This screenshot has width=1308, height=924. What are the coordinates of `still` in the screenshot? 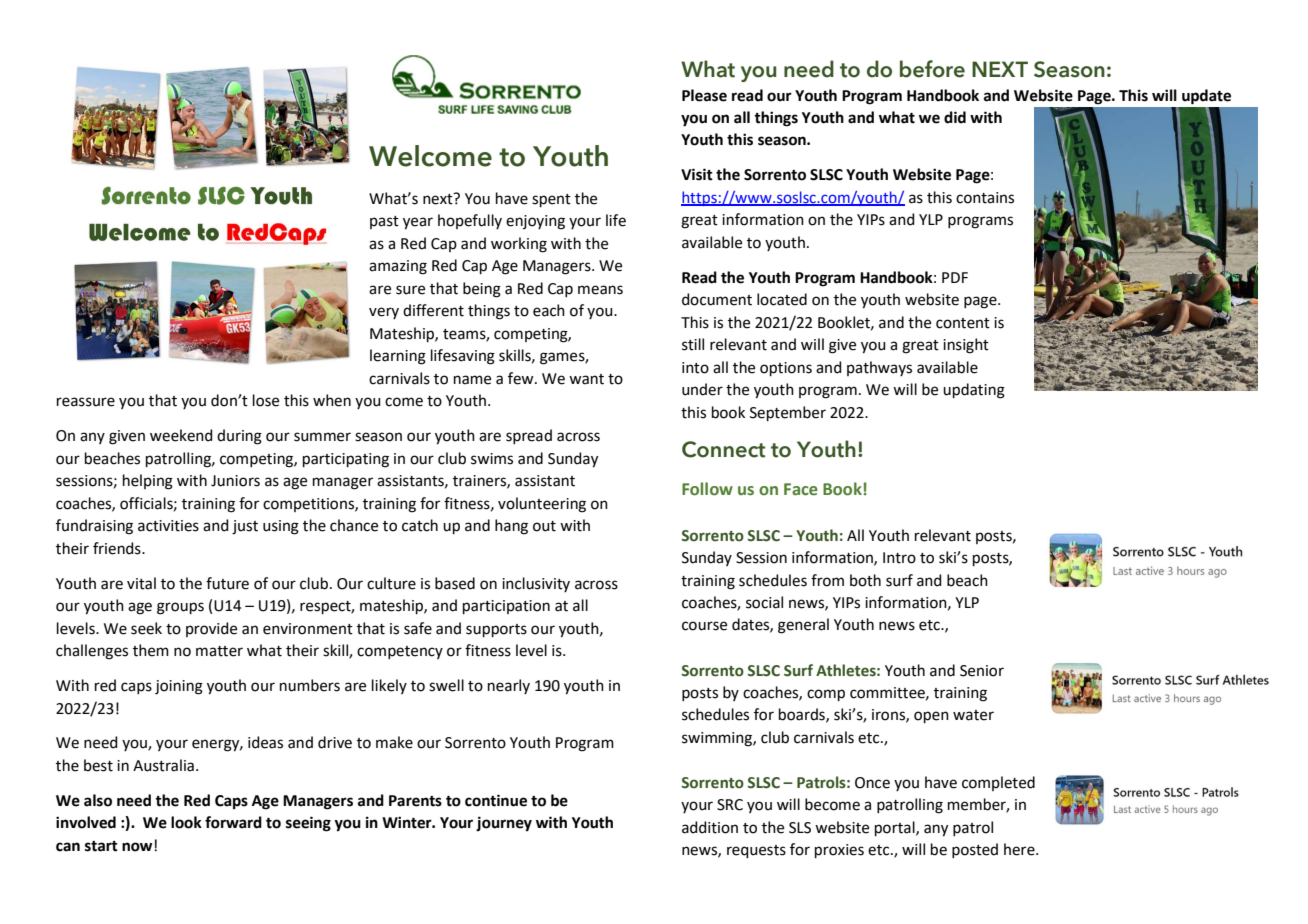 It's located at (693, 344).
